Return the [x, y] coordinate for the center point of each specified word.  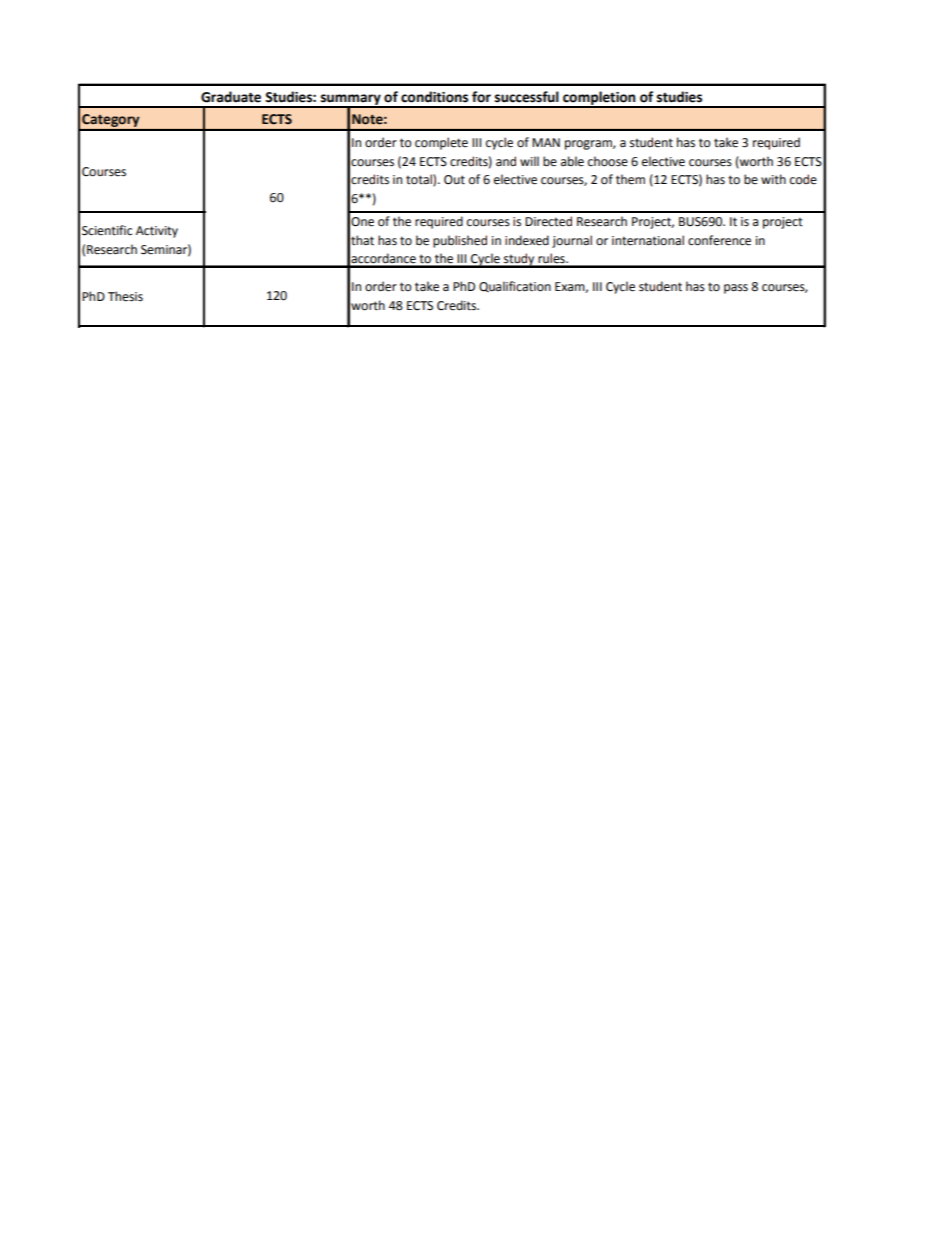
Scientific [107, 230]
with [773, 179]
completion [599, 99]
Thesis [125, 296]
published [460, 241]
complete [441, 143]
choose [608, 161]
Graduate [231, 97]
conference [719, 240]
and [506, 161]
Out [454, 180]
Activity [157, 232]
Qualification [515, 286]
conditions [434, 97]
